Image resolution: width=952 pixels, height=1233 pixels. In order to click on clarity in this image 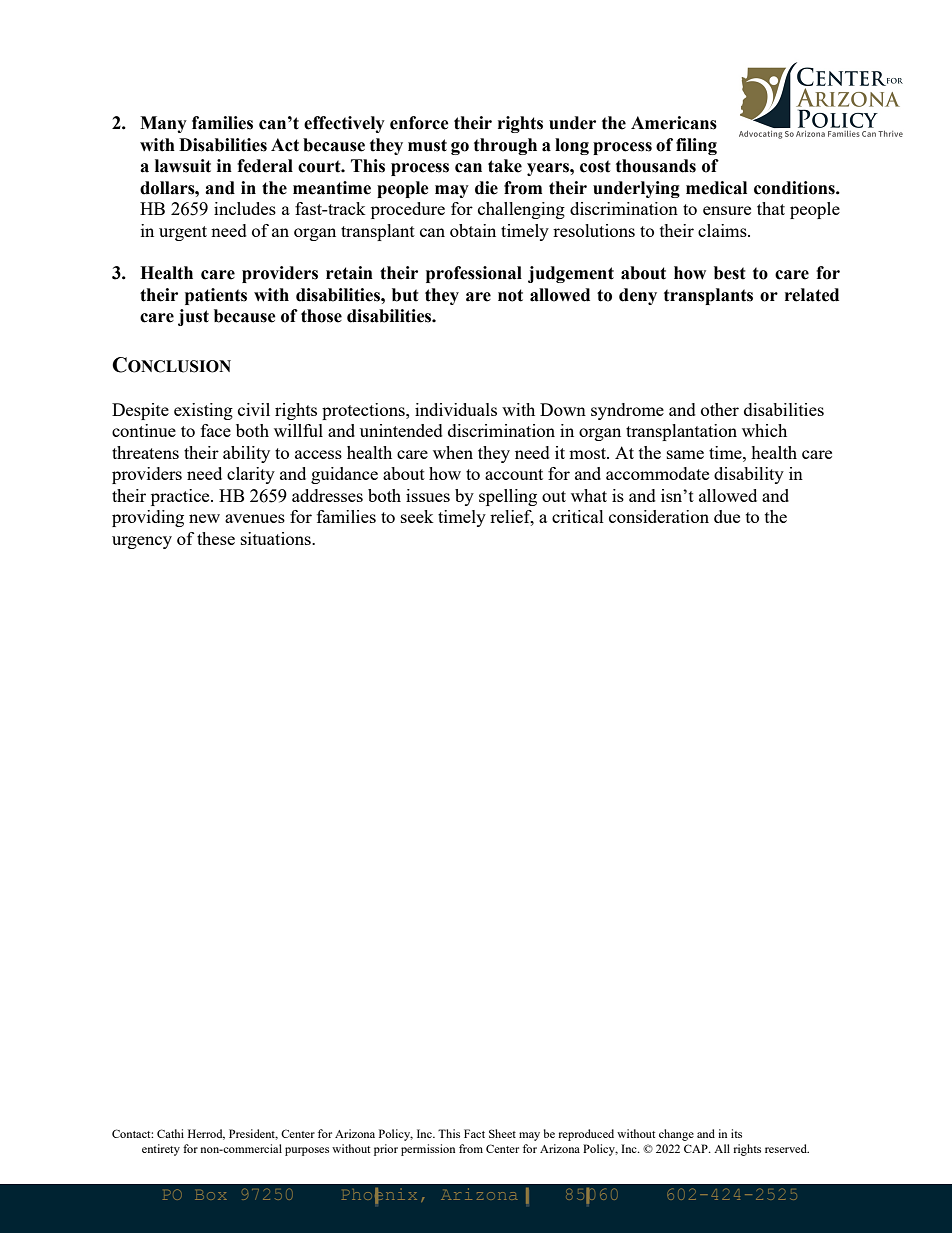, I will do `click(251, 475)`.
